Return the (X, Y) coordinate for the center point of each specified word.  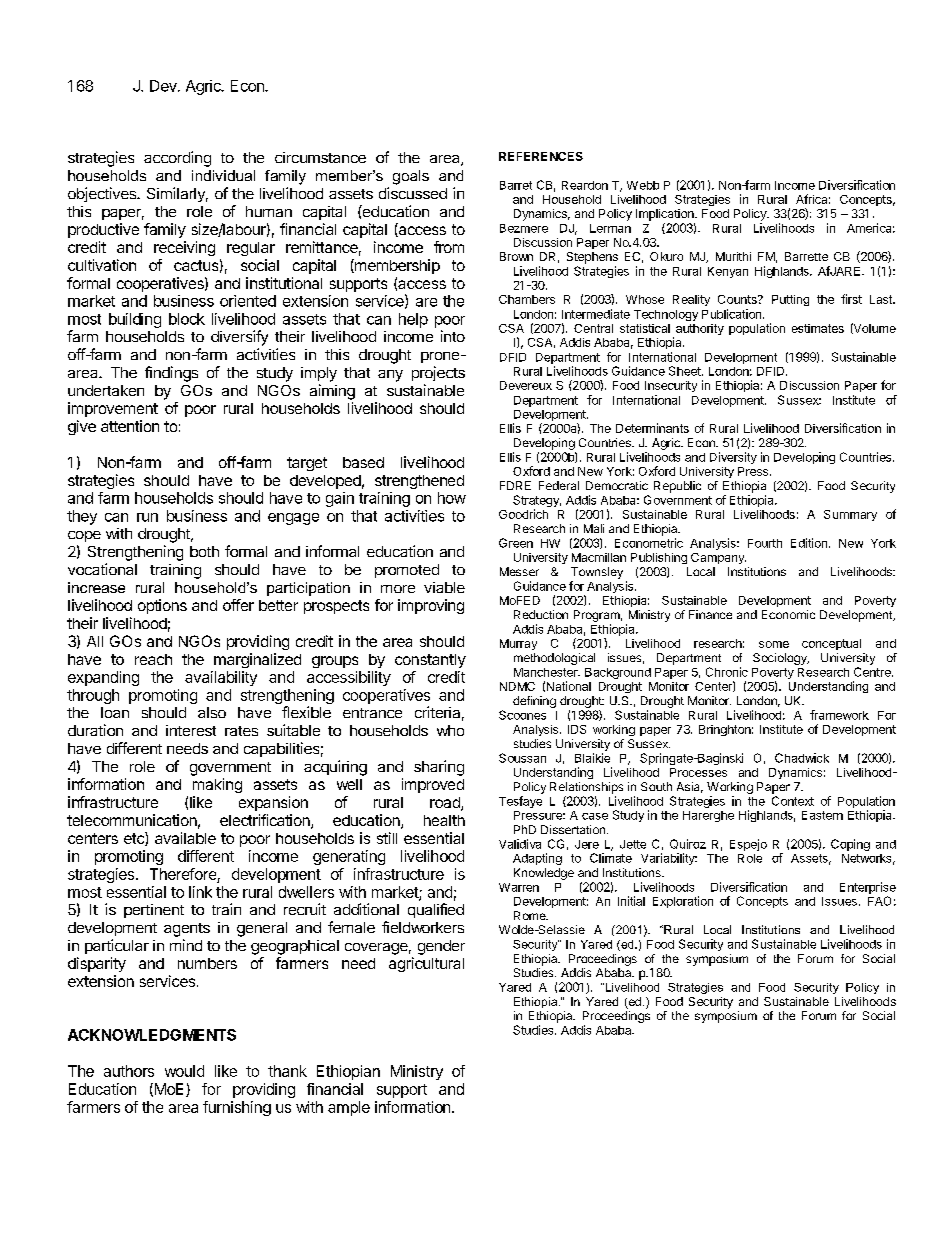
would (184, 1071)
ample (349, 1108)
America (871, 228)
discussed (413, 193)
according (177, 159)
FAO (879, 901)
